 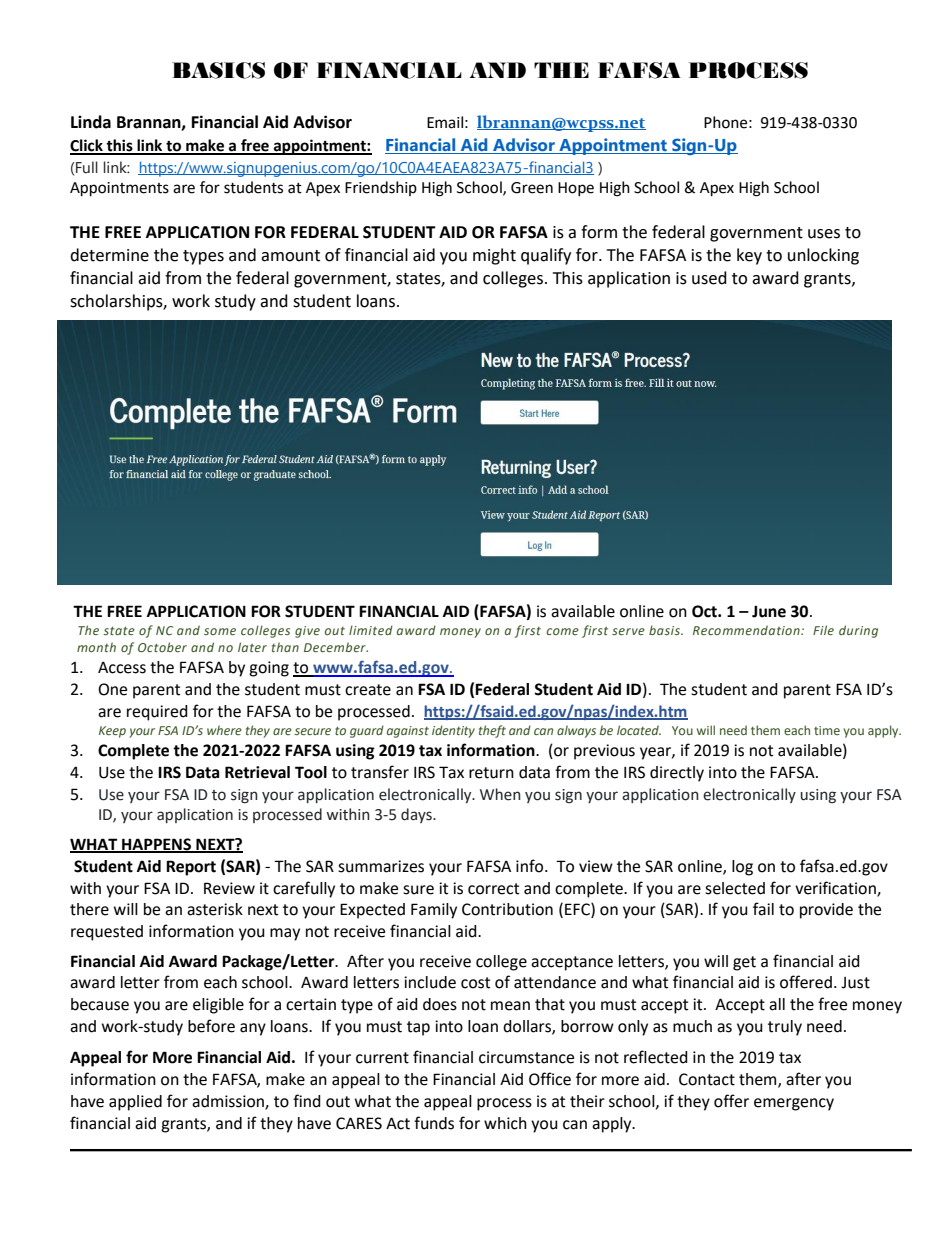 What do you see at coordinates (709, 278) in the image?
I see `used` at bounding box center [709, 278].
